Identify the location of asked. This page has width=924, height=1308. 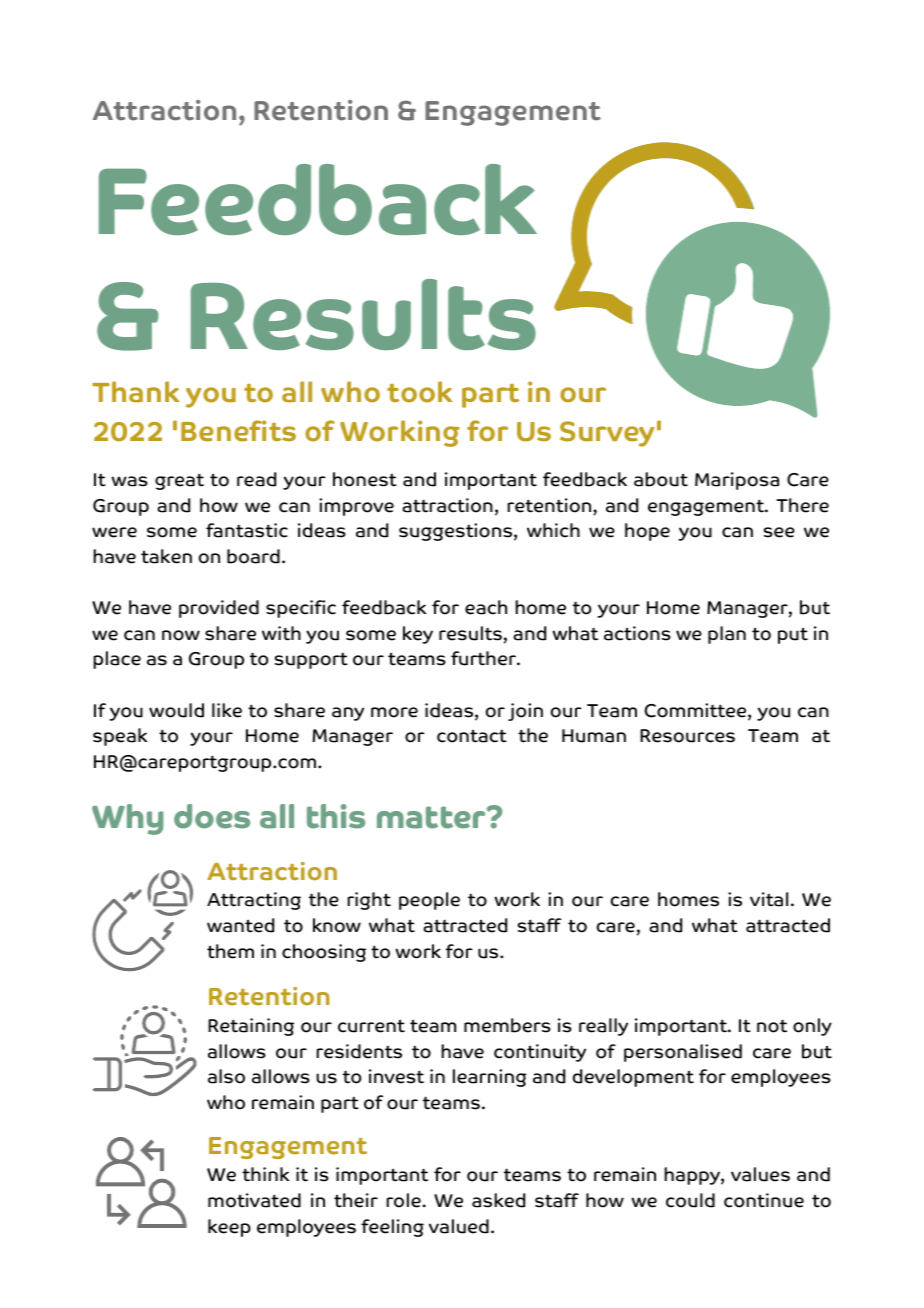
(498, 1200).
